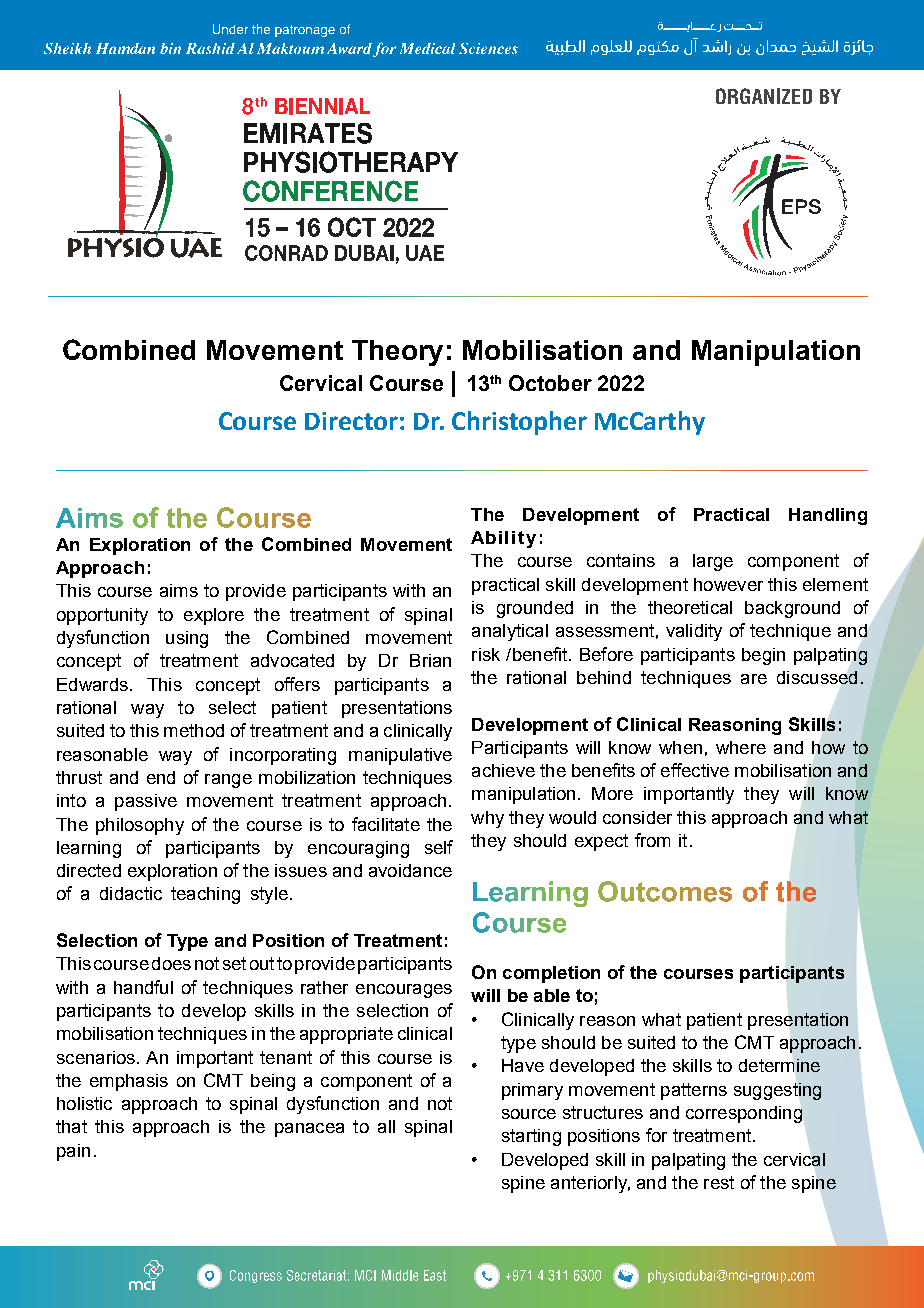  I want to click on large, so click(713, 562).
